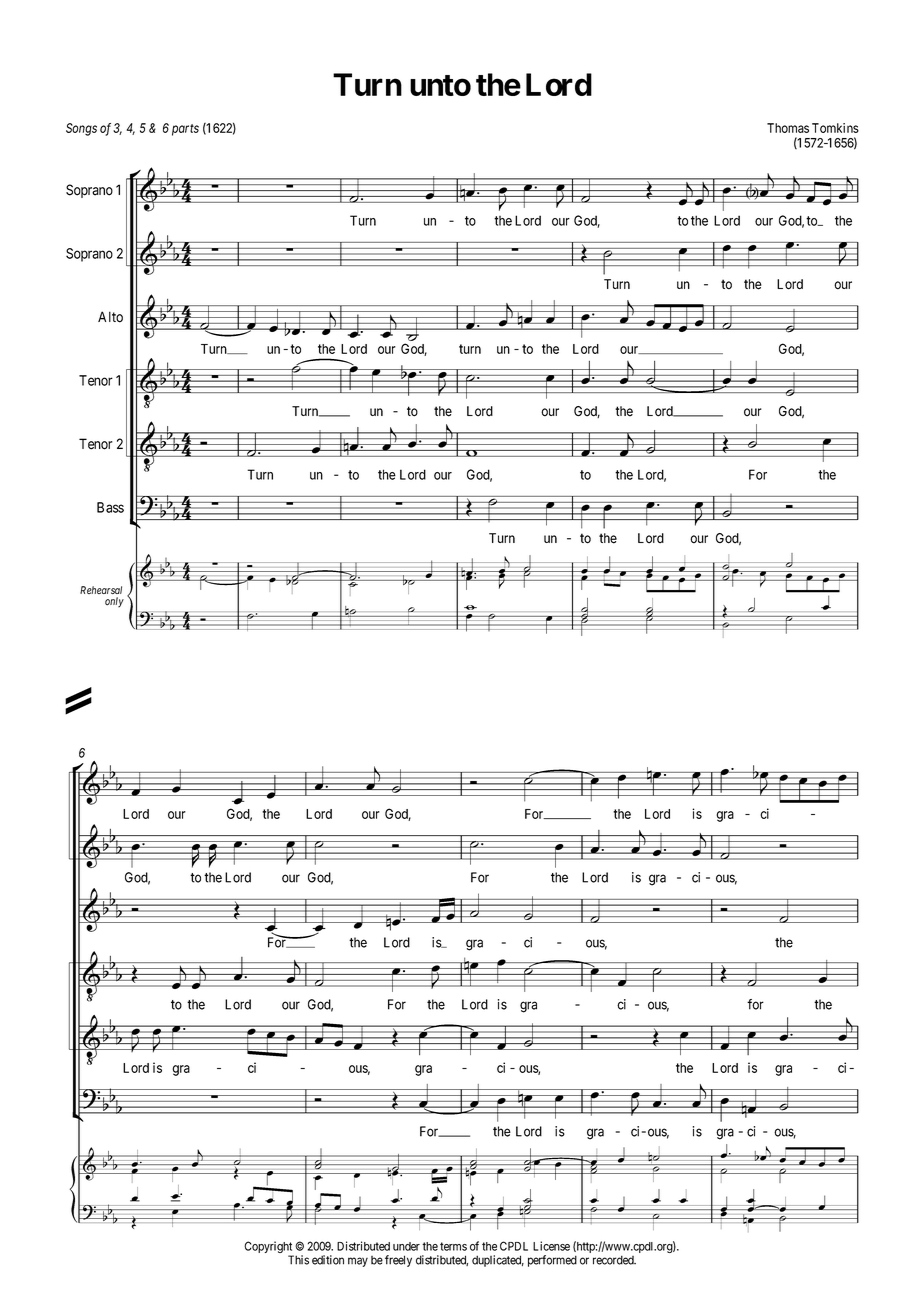  I want to click on Copyright, so click(269, 1248).
